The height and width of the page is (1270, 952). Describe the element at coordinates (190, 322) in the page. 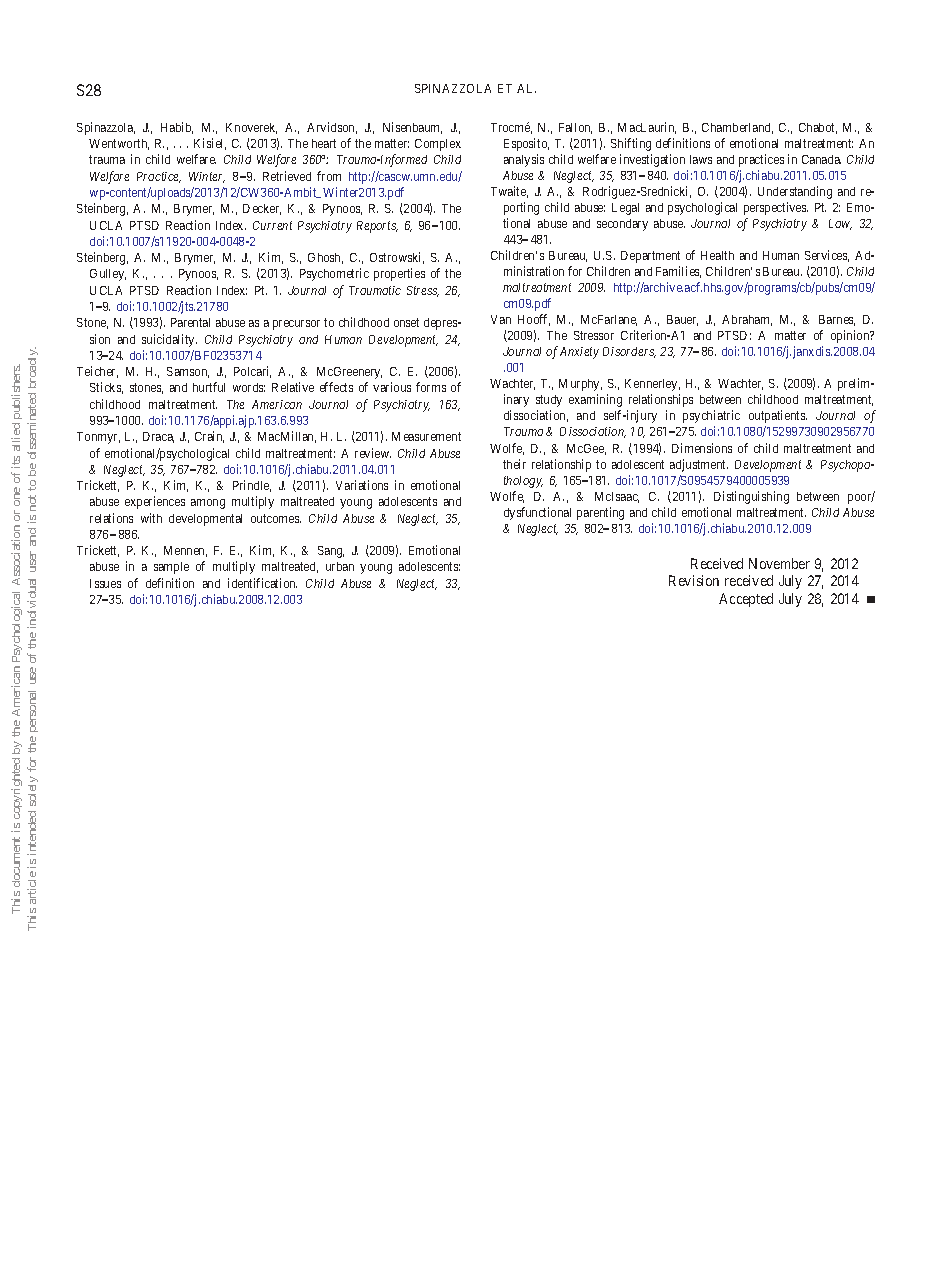

I see `Parental` at that location.
